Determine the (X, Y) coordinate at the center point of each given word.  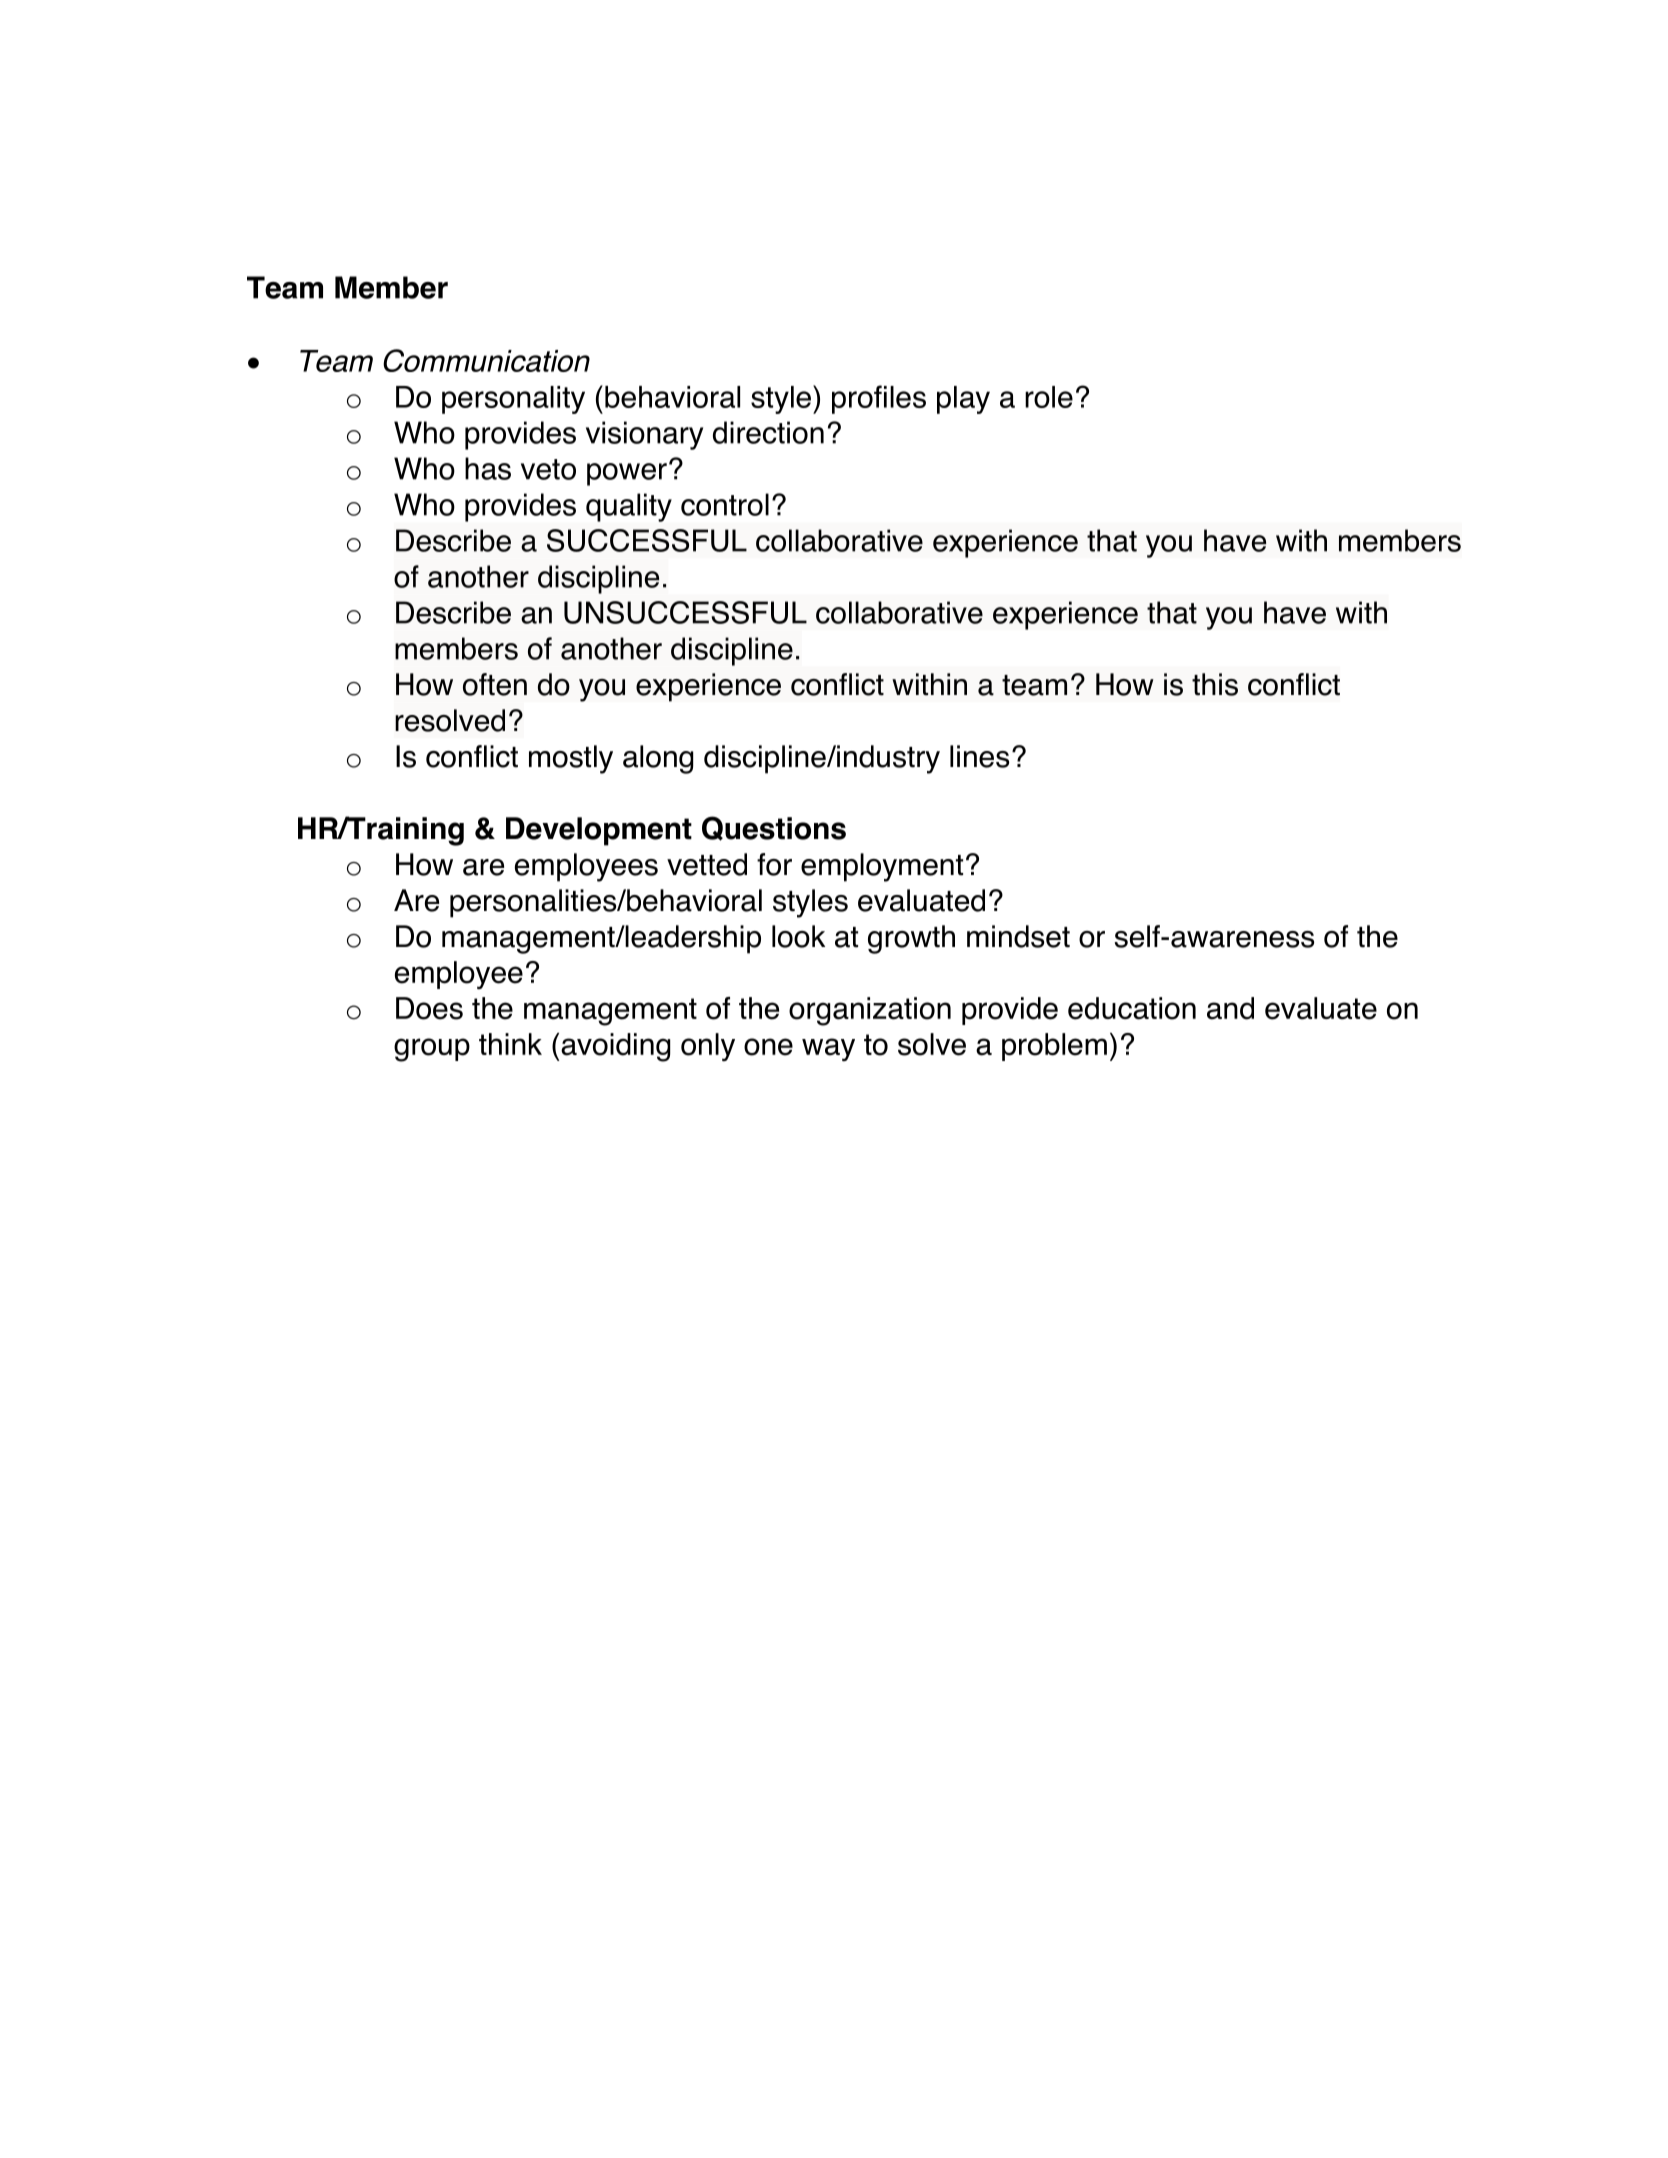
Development (599, 831)
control (725, 504)
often (495, 684)
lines (979, 756)
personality (513, 400)
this (1215, 684)
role (1049, 397)
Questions (774, 828)
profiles (879, 399)
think (510, 1044)
